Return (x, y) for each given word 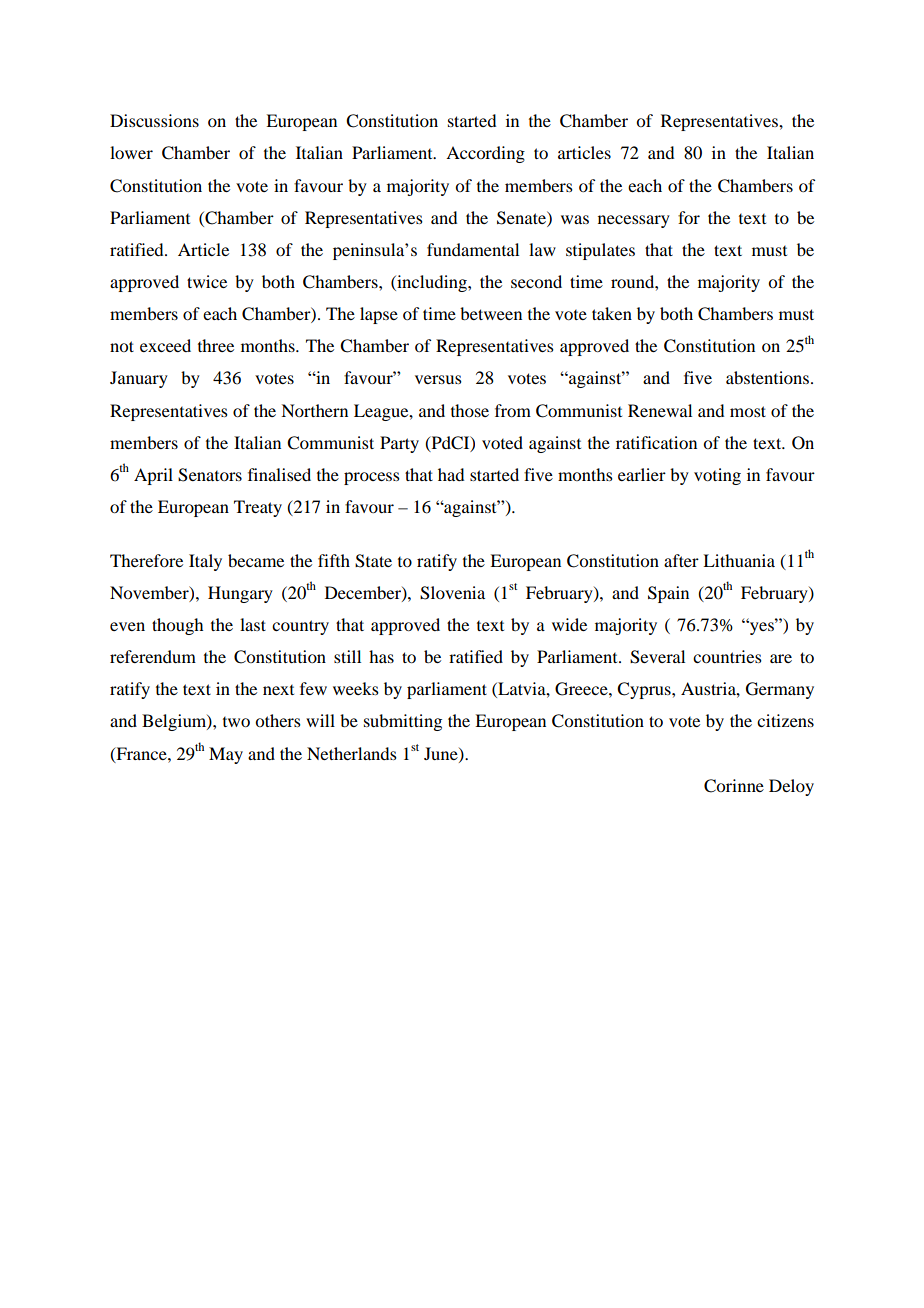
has (381, 656)
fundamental (473, 249)
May (226, 755)
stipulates (600, 251)
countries (727, 656)
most (748, 411)
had (451, 474)
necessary (634, 221)
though (177, 626)
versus (438, 379)
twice (207, 281)
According (485, 154)
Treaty (258, 508)
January (139, 379)
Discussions (154, 120)
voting (717, 476)
